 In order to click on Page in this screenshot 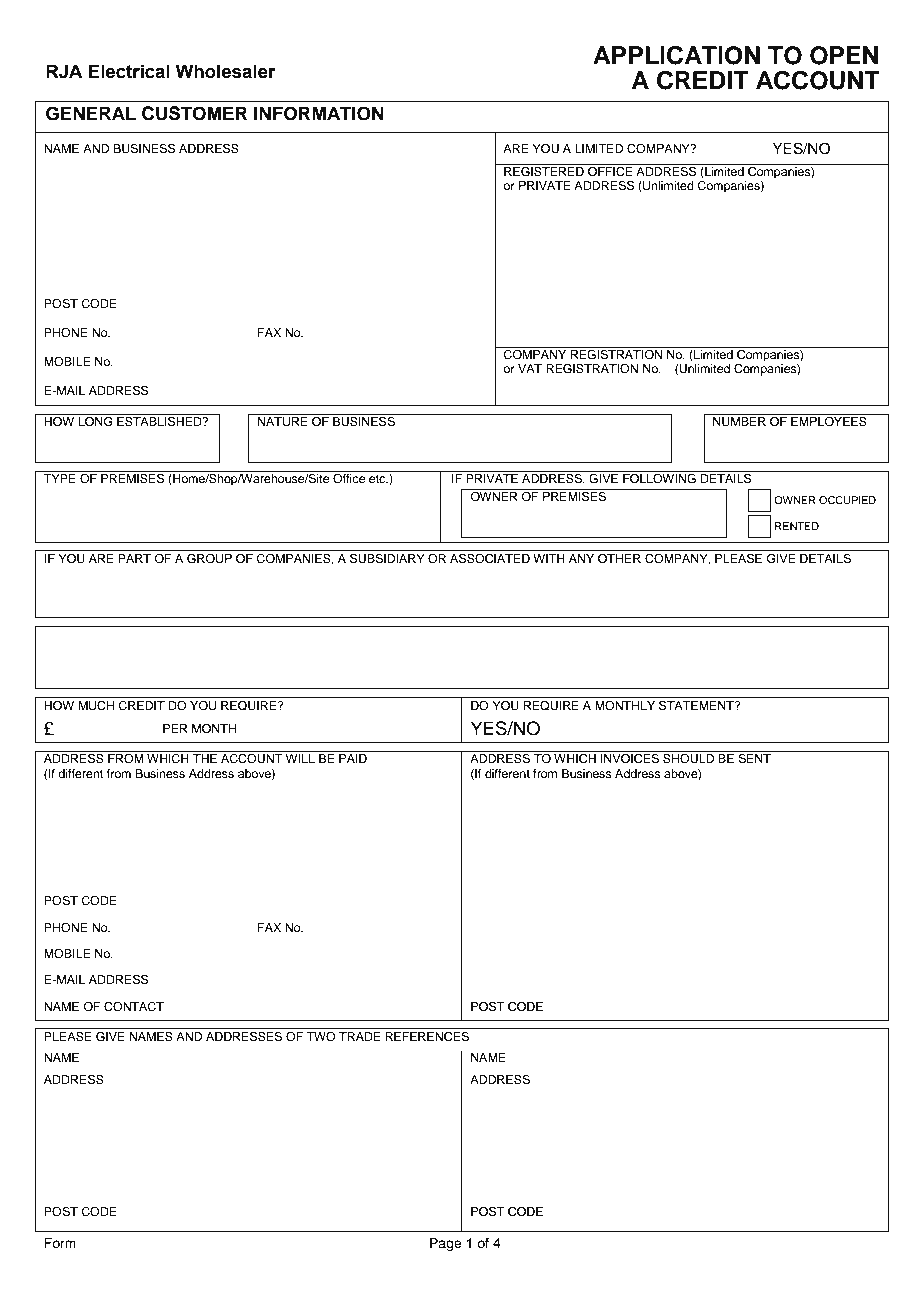, I will do `click(446, 1244)`.
